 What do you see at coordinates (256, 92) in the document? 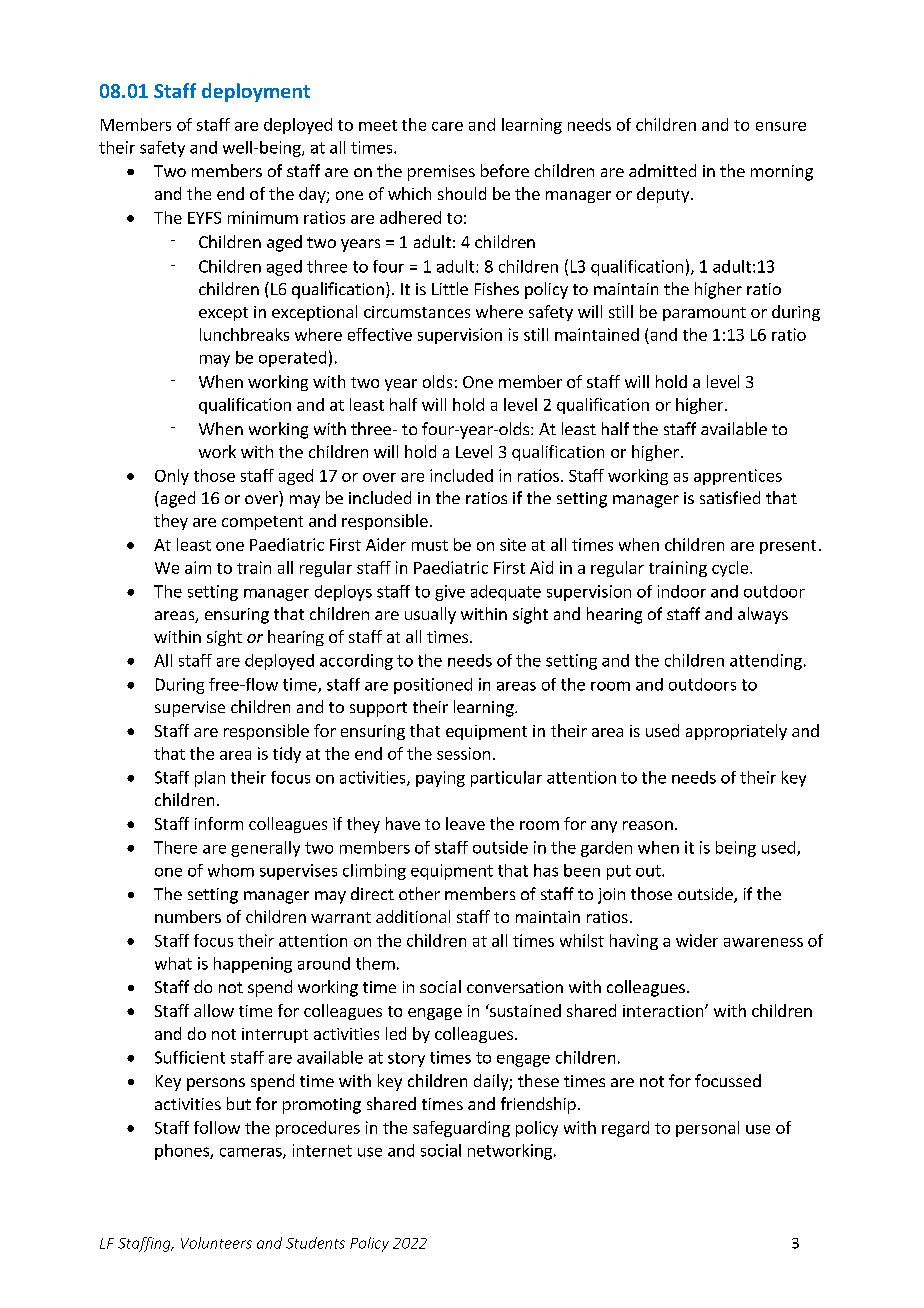
I see `deployment` at bounding box center [256, 92].
